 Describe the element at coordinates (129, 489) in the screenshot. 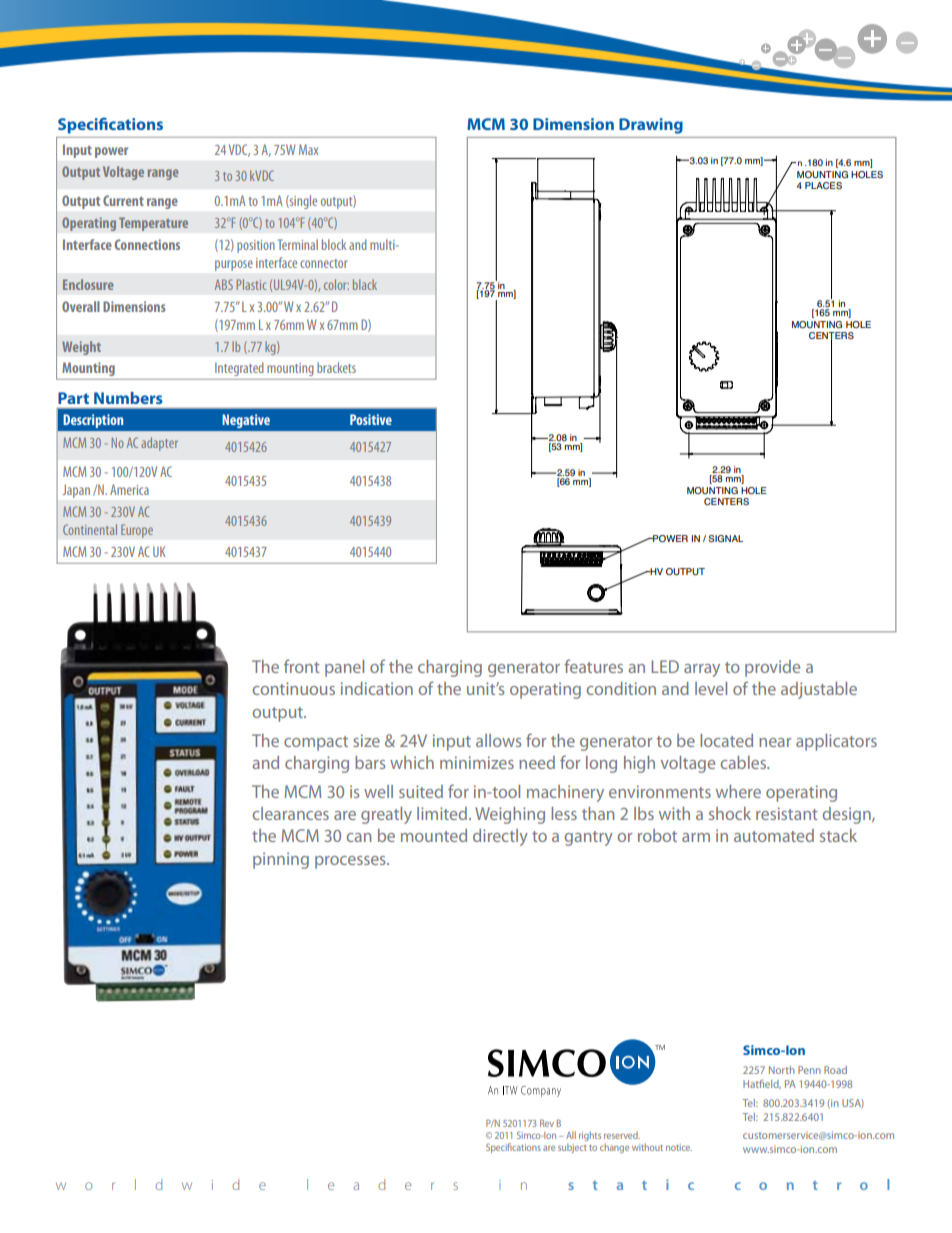

I see `America` at that location.
